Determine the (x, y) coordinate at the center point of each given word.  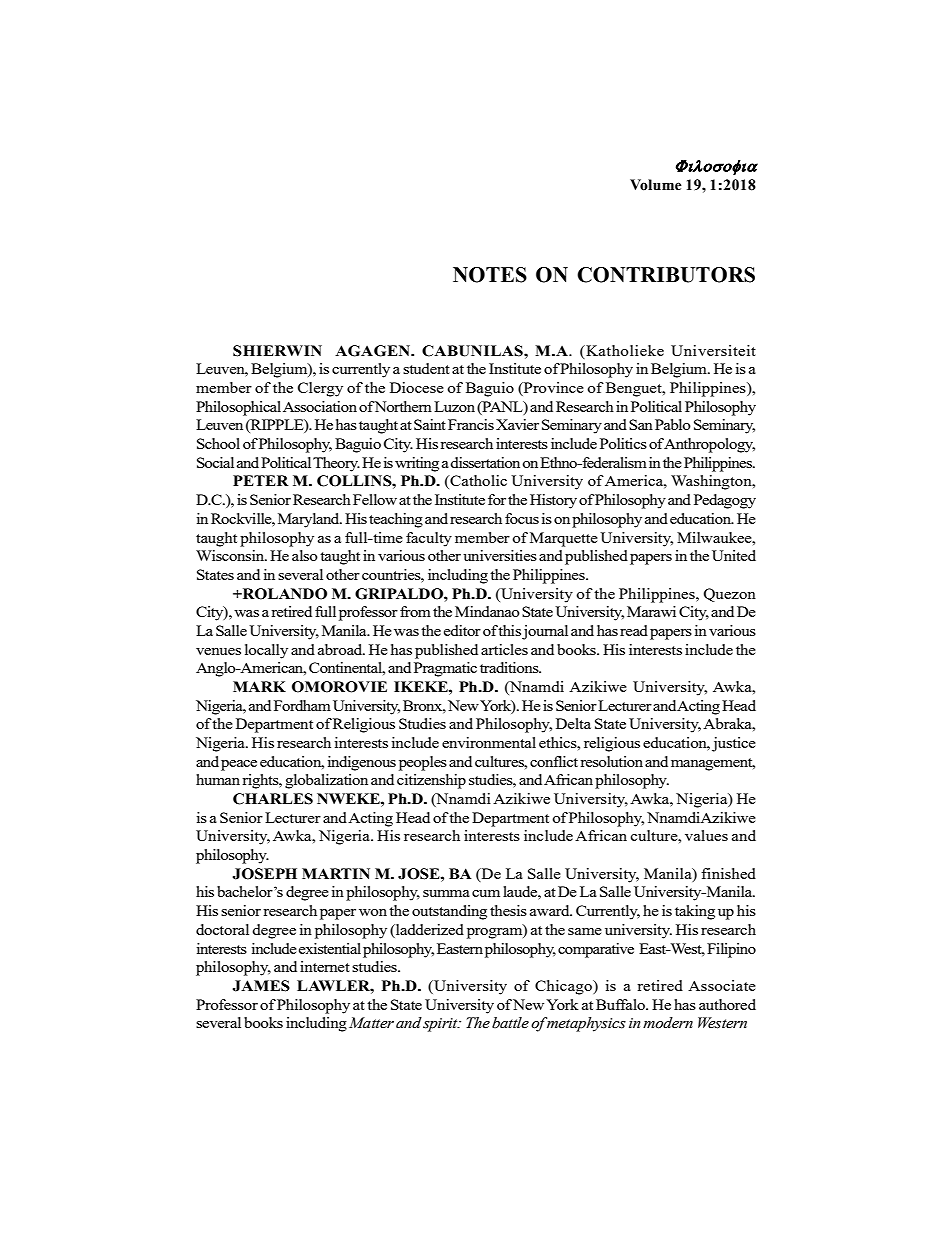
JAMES (261, 986)
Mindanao (487, 611)
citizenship (431, 781)
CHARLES (273, 799)
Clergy (320, 389)
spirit (441, 1025)
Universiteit (713, 350)
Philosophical (238, 408)
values (706, 835)
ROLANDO (283, 594)
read (634, 630)
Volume (656, 185)
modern (668, 1023)
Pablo (673, 424)
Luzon (454, 406)
